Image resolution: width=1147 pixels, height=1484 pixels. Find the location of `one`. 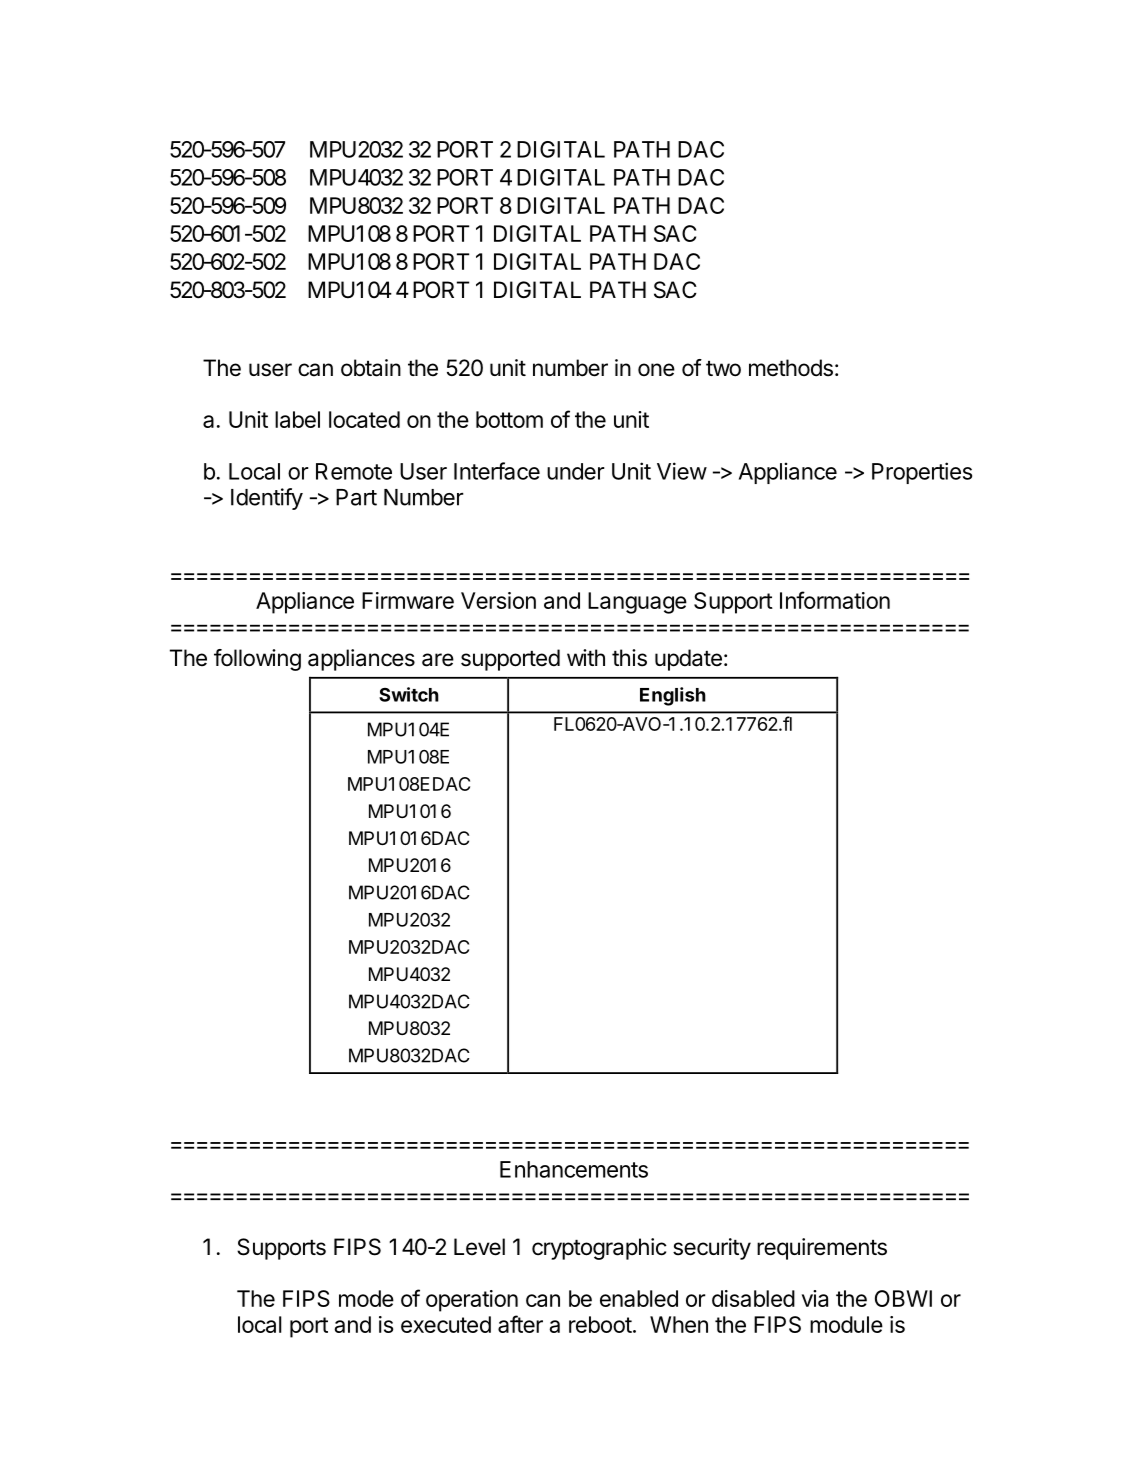

one is located at coordinates (656, 370).
